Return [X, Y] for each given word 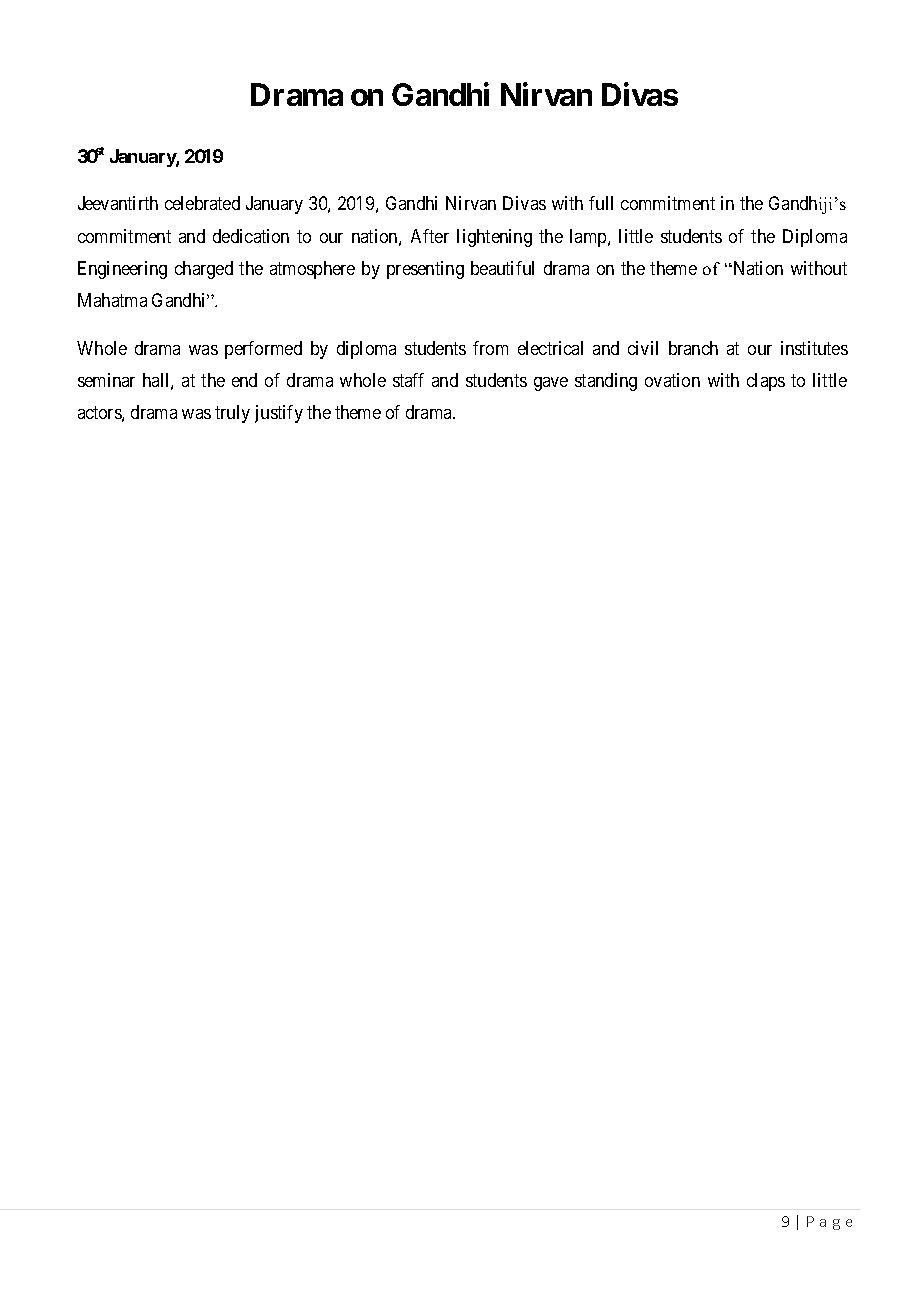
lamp [589, 238]
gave [551, 384]
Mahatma [112, 300]
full [601, 203]
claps [766, 382]
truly [232, 414]
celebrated [202, 203]
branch [693, 348]
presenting [425, 270]
